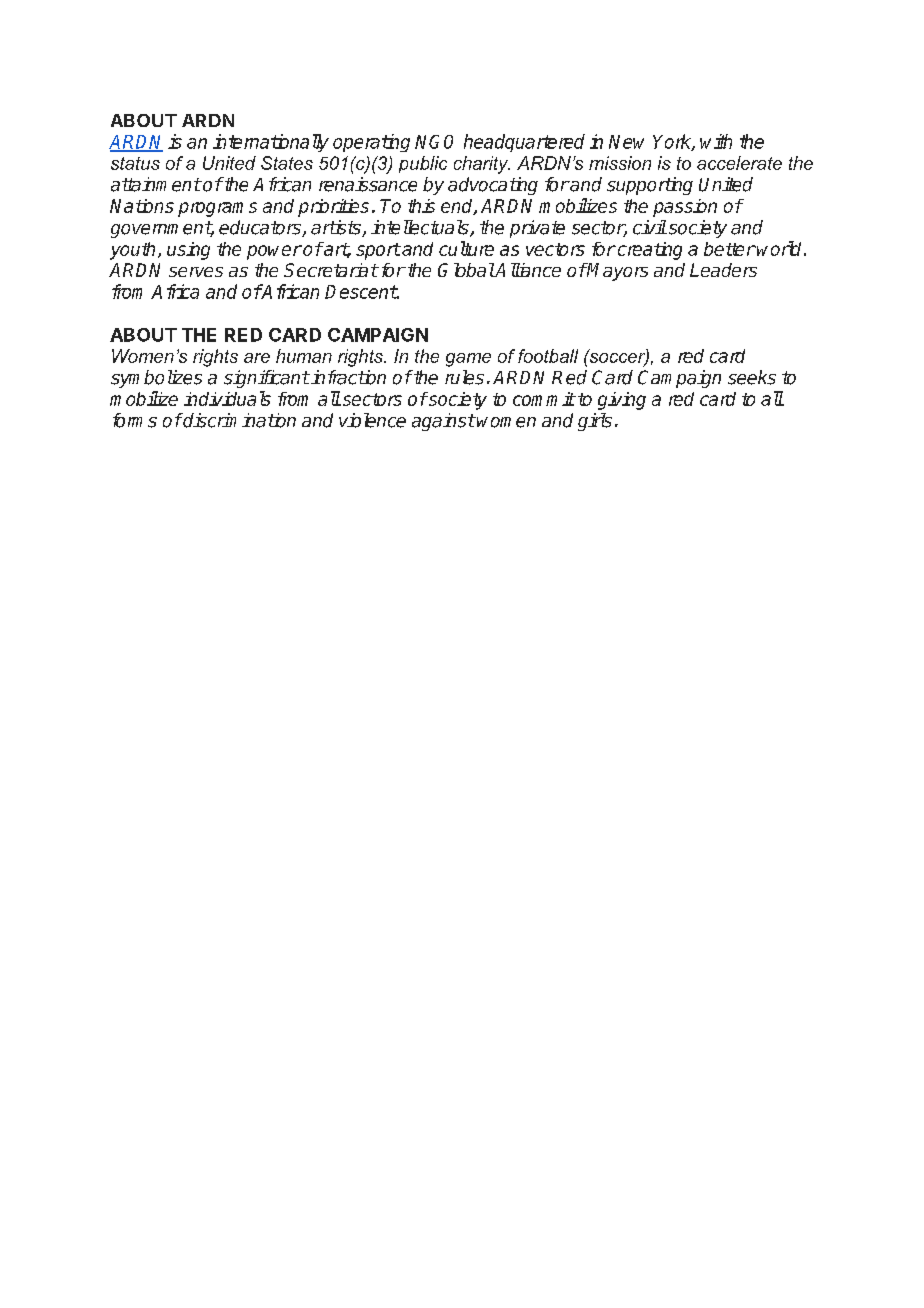  What do you see at coordinates (421, 228) in the screenshot?
I see `intellectuals` at bounding box center [421, 228].
